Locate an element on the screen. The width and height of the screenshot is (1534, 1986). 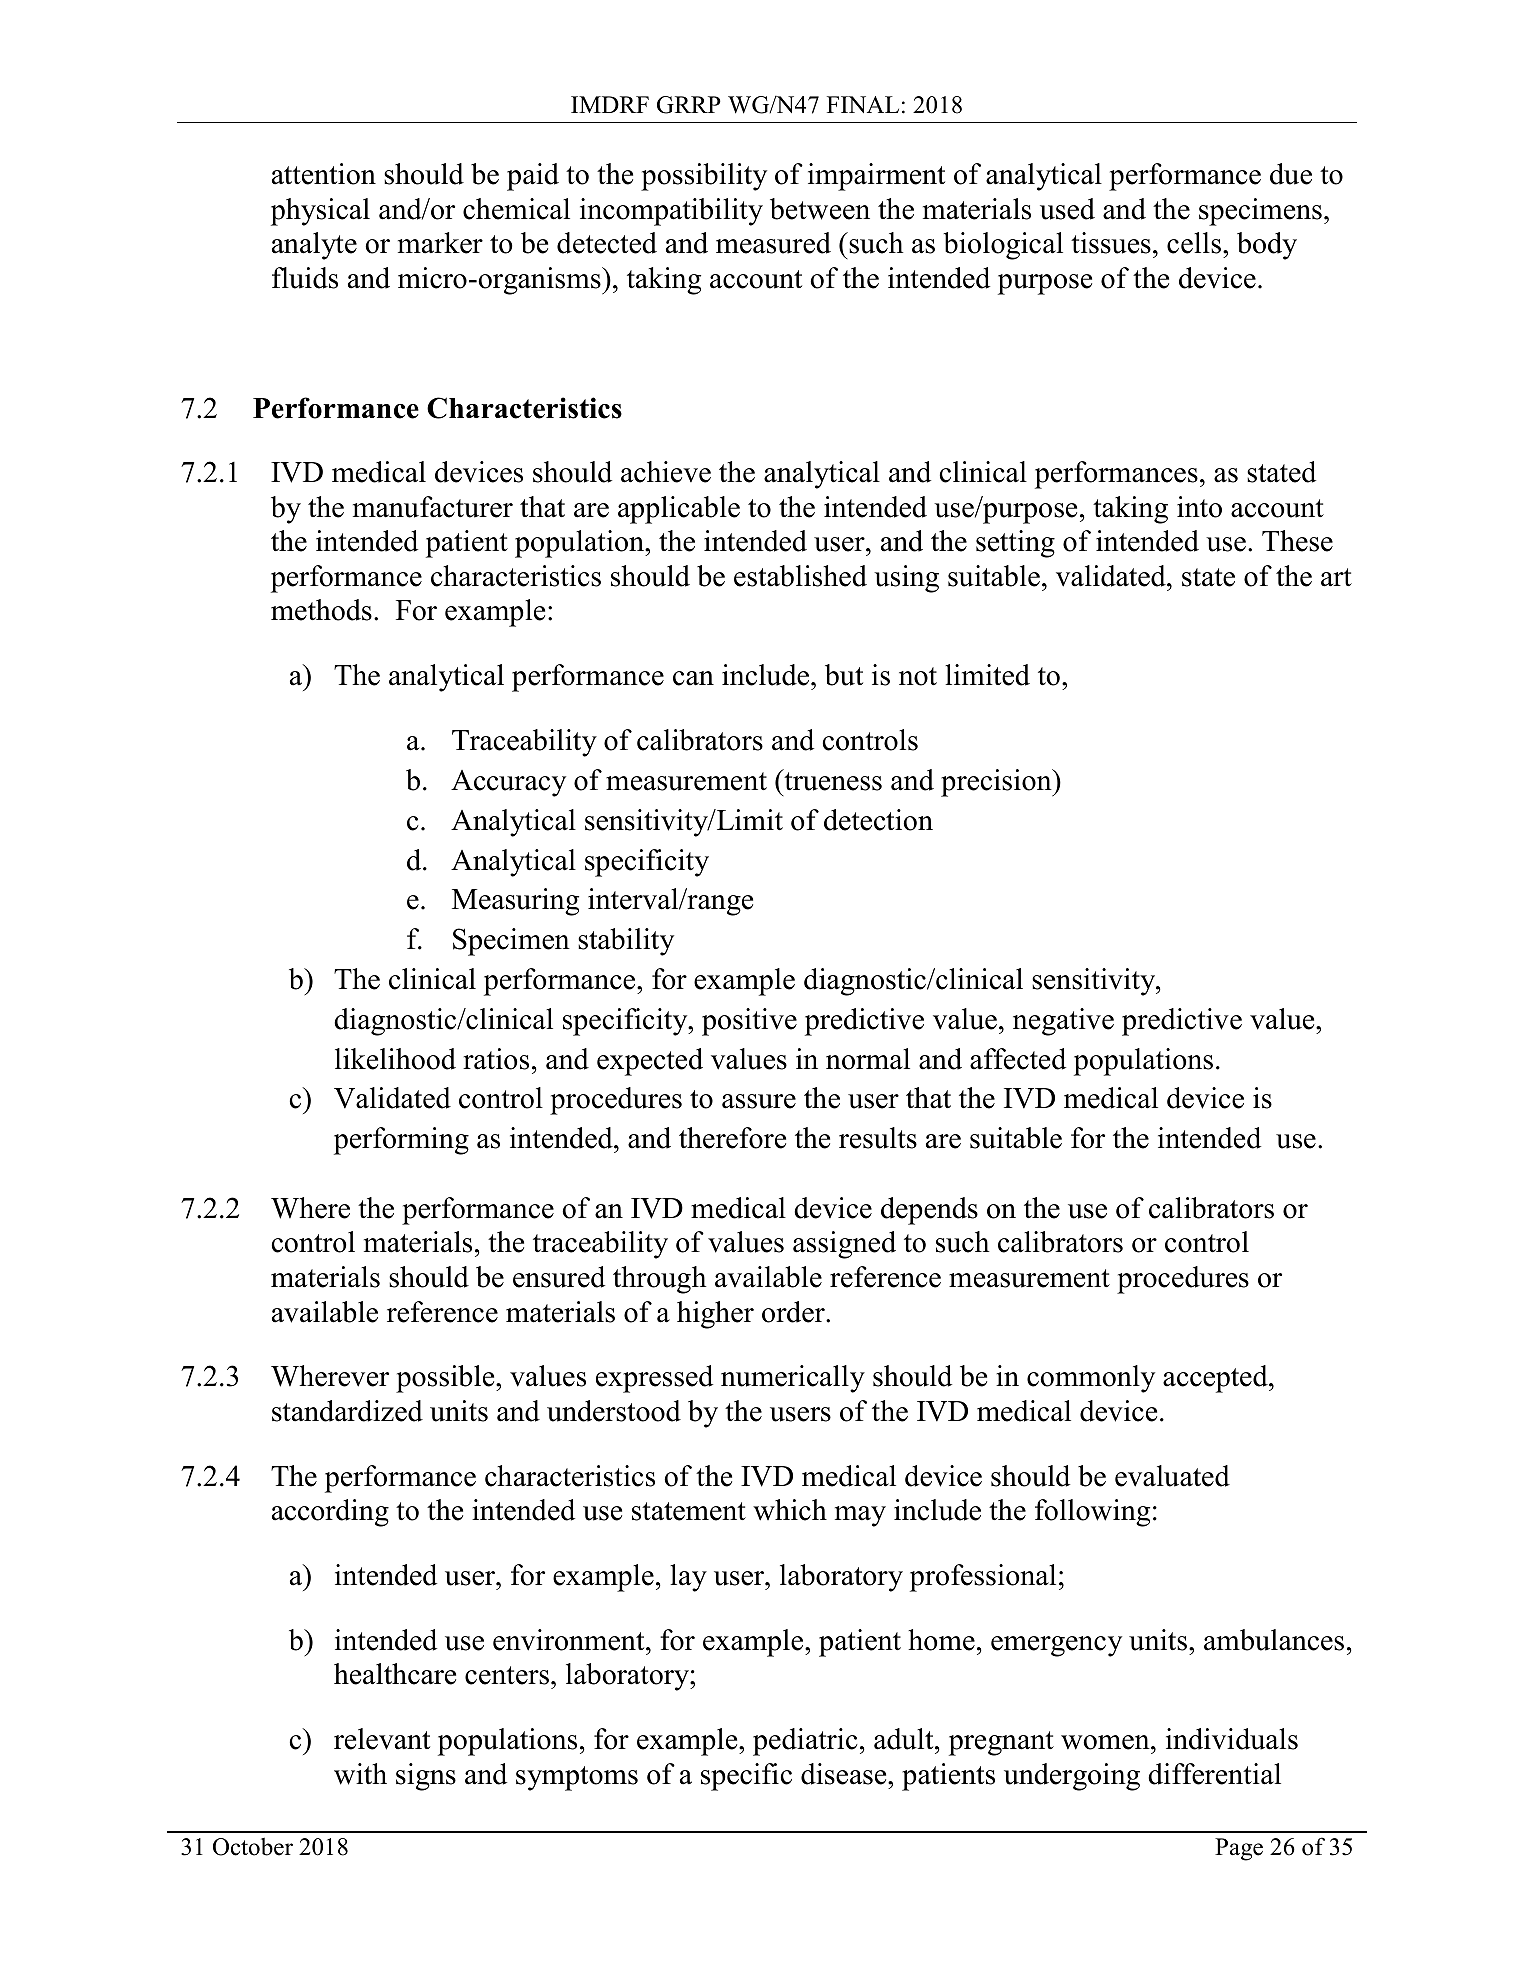
differential is located at coordinates (1214, 1774).
